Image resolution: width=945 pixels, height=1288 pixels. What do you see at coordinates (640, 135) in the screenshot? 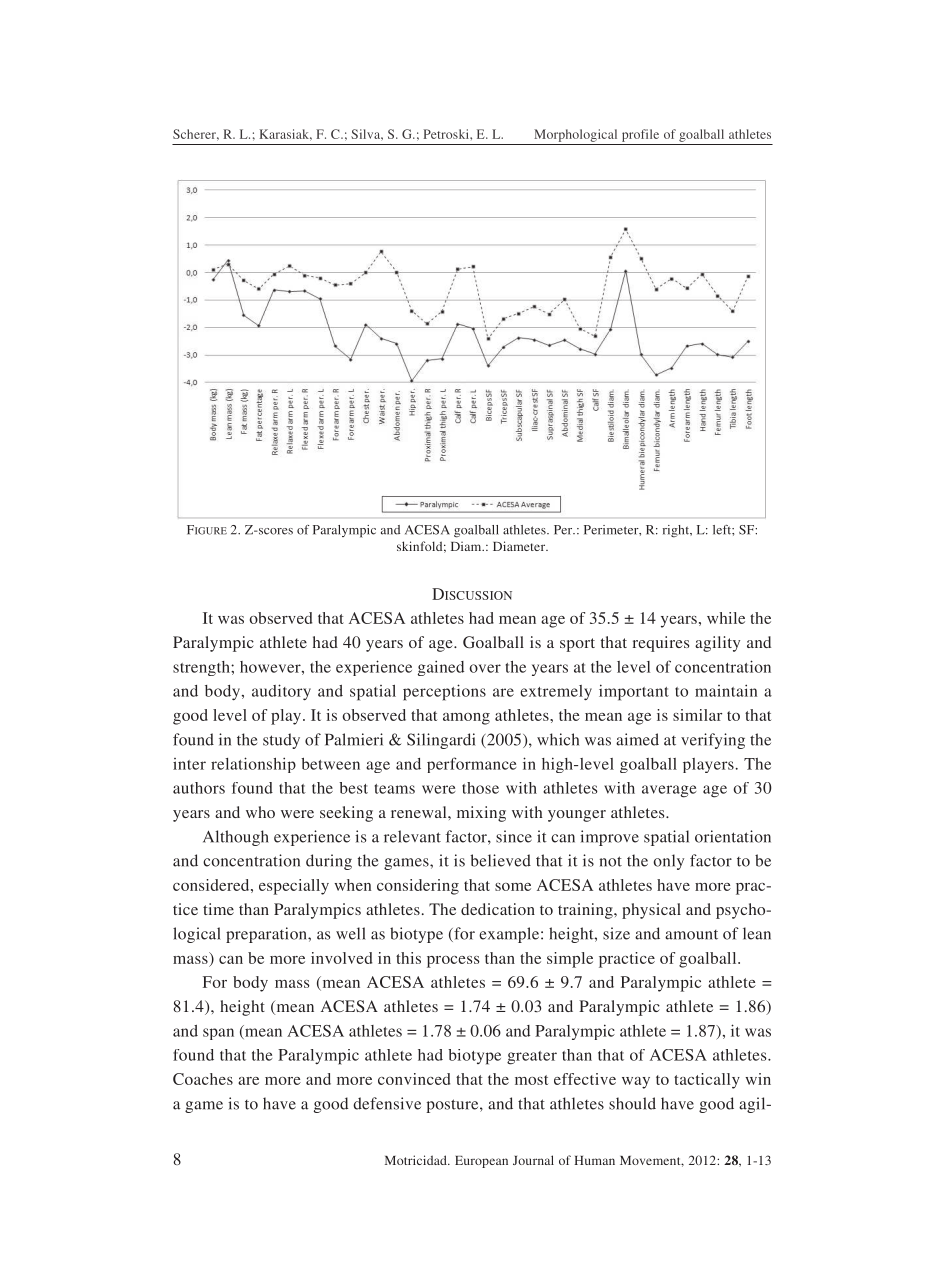
I see `profile` at bounding box center [640, 135].
